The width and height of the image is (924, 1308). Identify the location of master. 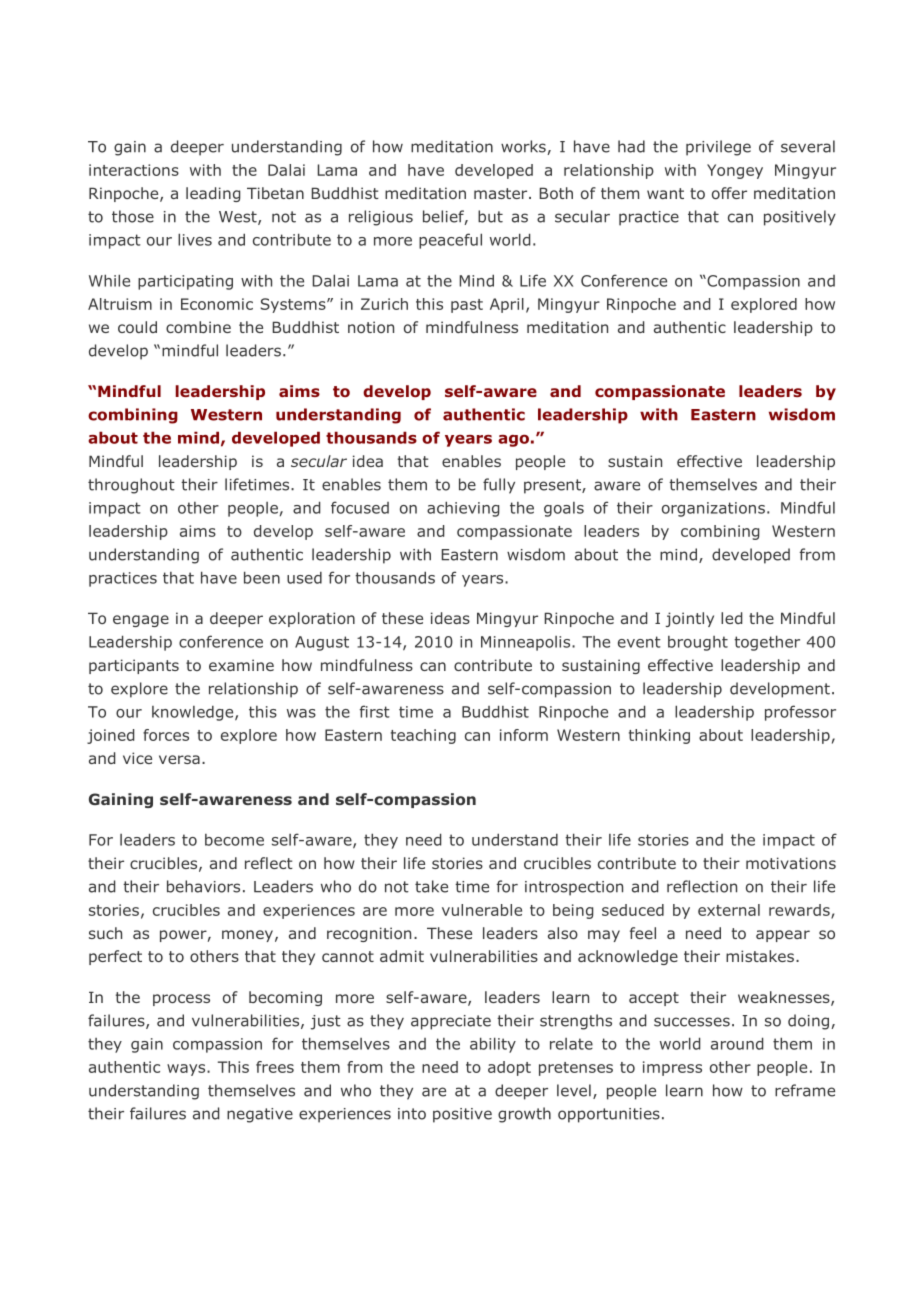
(502, 193).
